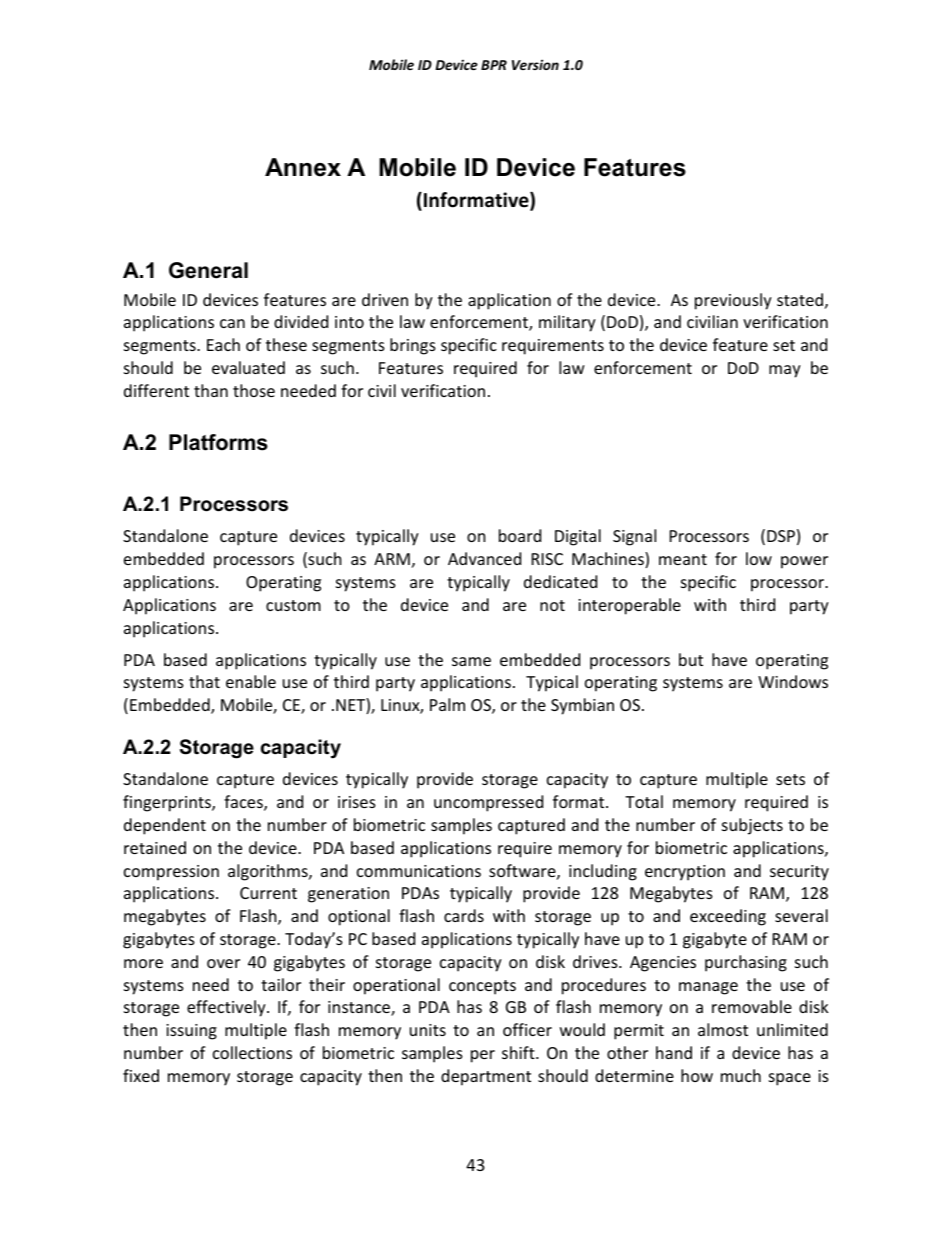  Describe the element at coordinates (293, 605) in the page. I see `custom` at that location.
